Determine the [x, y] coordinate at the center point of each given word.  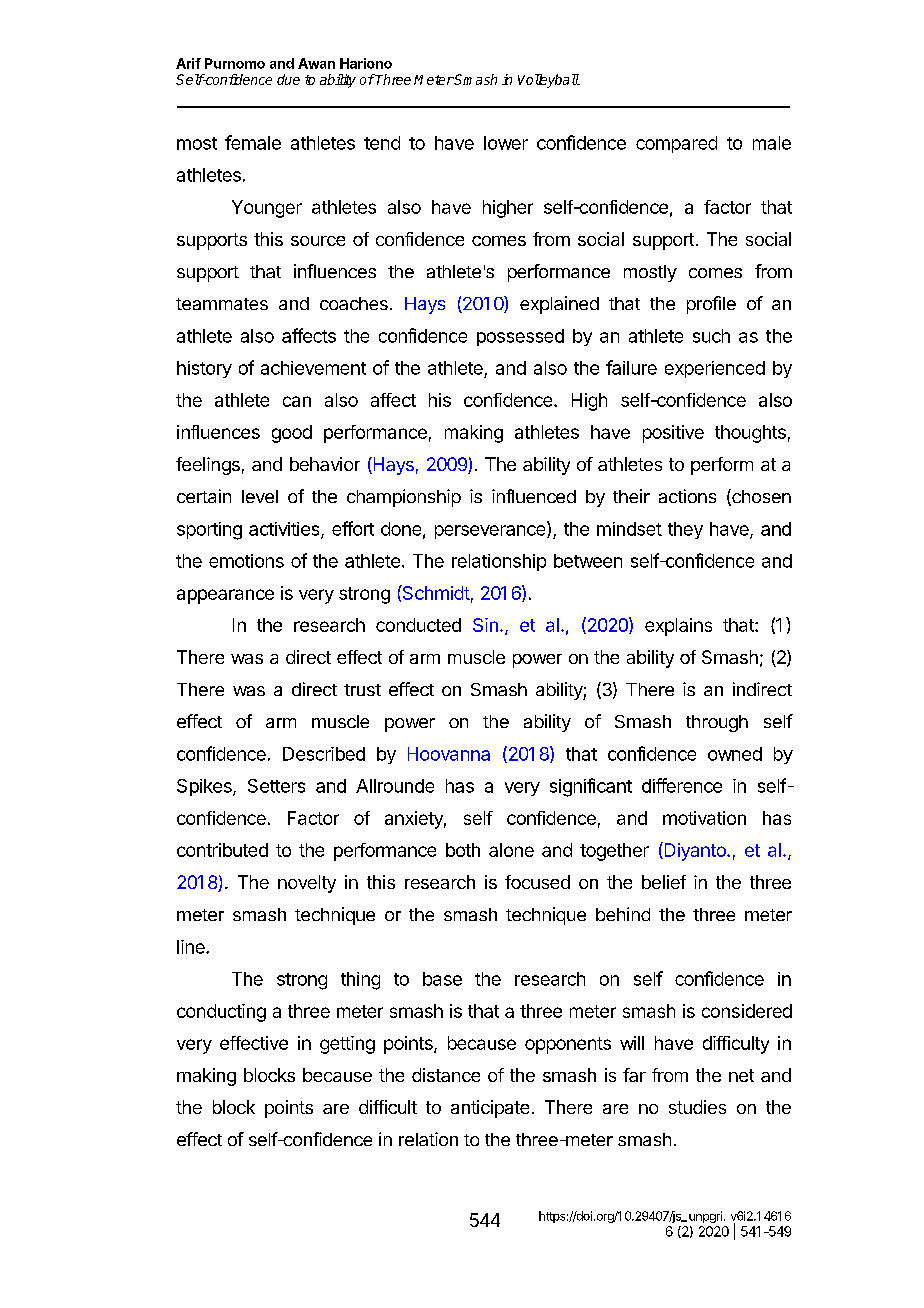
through [717, 723]
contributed [222, 850]
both [463, 850]
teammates [222, 304]
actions [687, 496]
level [260, 496]
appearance [225, 596]
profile [711, 305]
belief [664, 882]
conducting [221, 1013]
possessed [520, 337]
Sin [485, 625]
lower [506, 143]
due [288, 79]
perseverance [491, 532]
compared [676, 144]
